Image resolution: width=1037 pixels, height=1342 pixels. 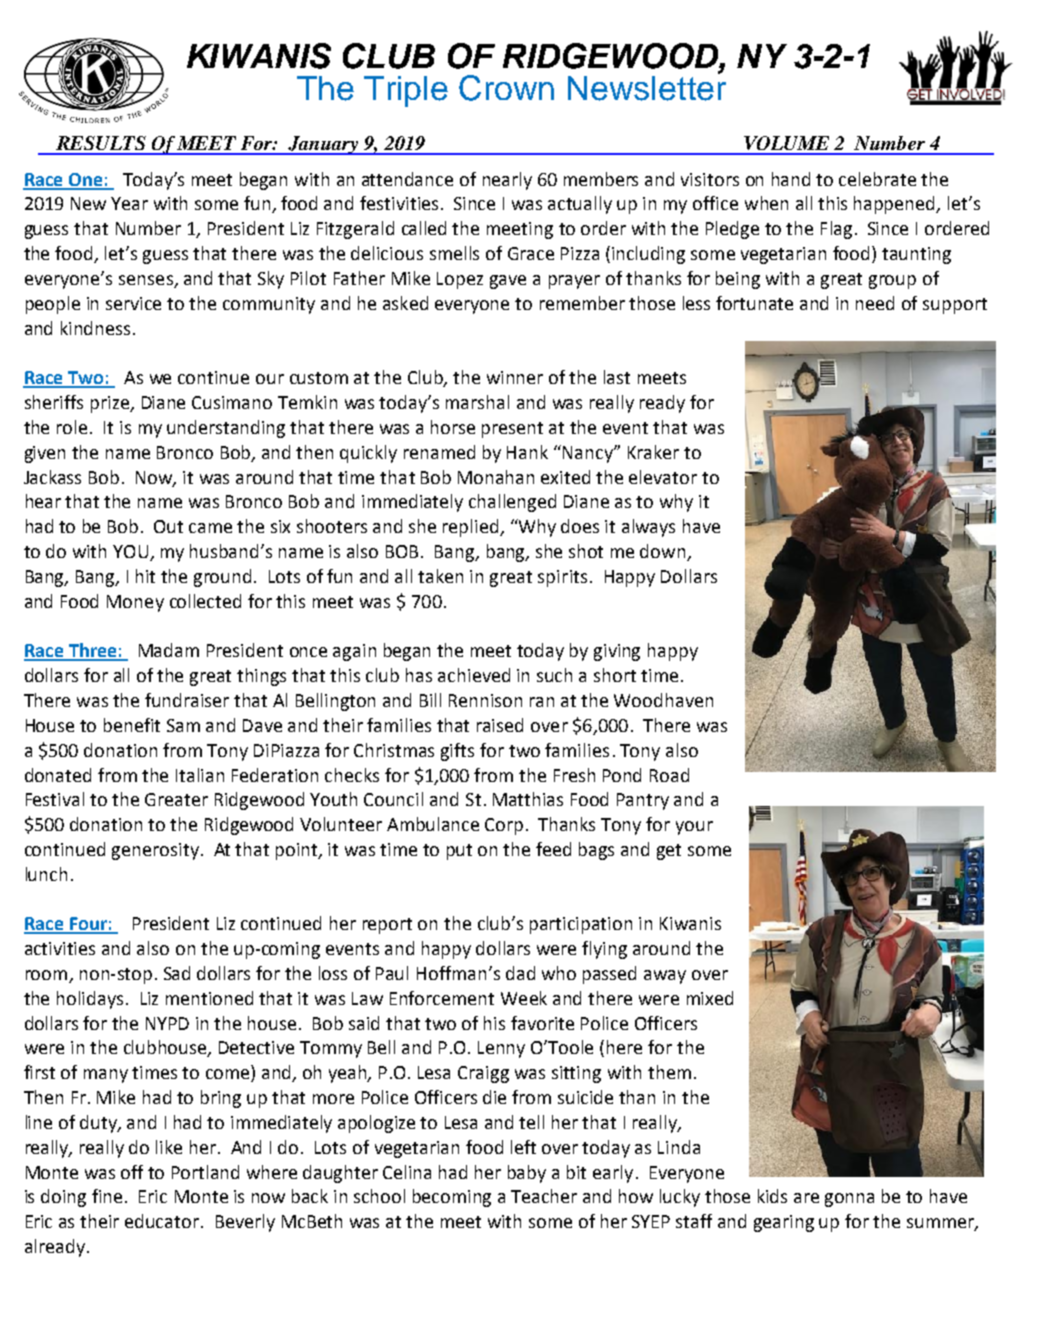 I want to click on dad, so click(x=520, y=973).
